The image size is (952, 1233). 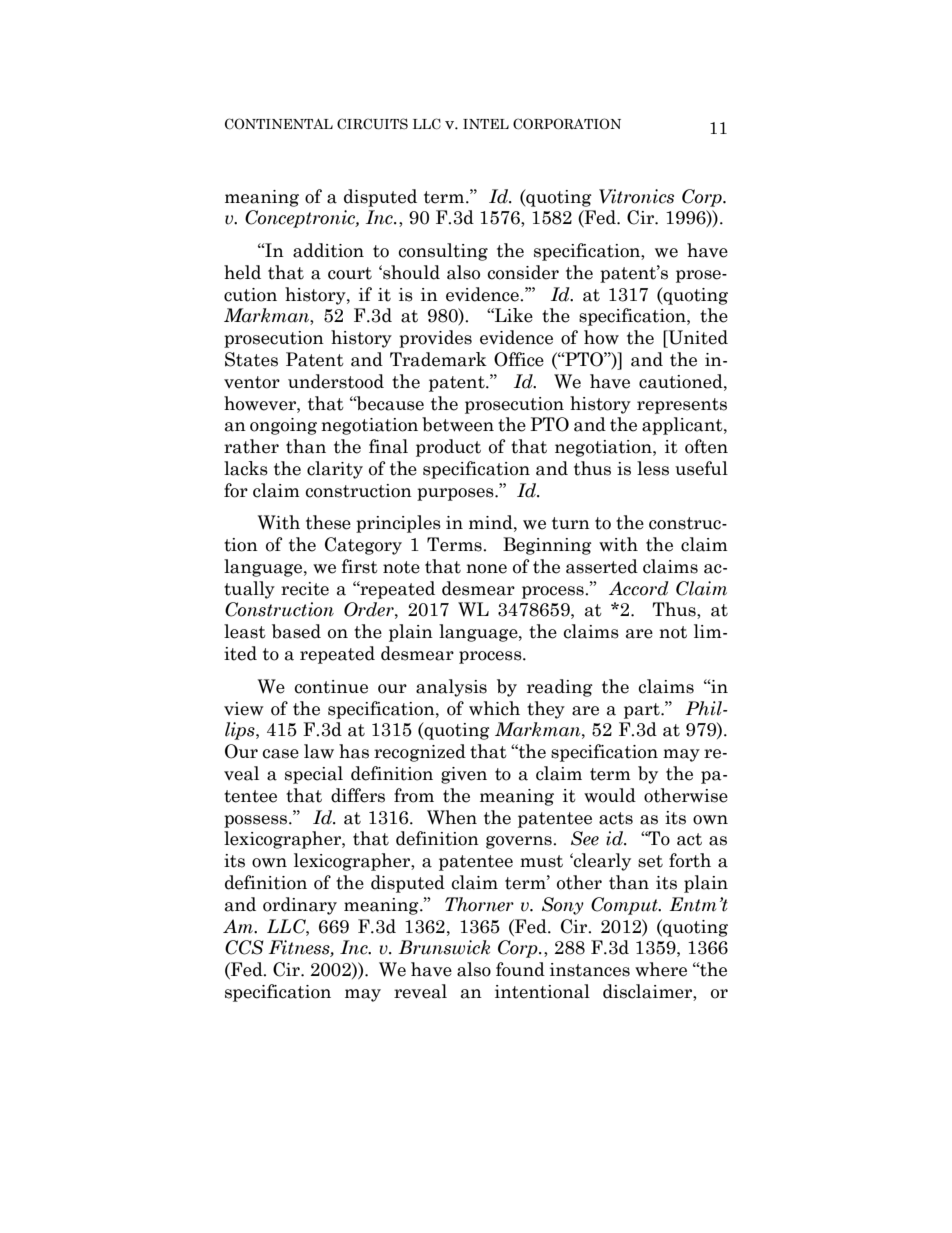 What do you see at coordinates (279, 124) in the screenshot?
I see `CONTINENTAL` at bounding box center [279, 124].
